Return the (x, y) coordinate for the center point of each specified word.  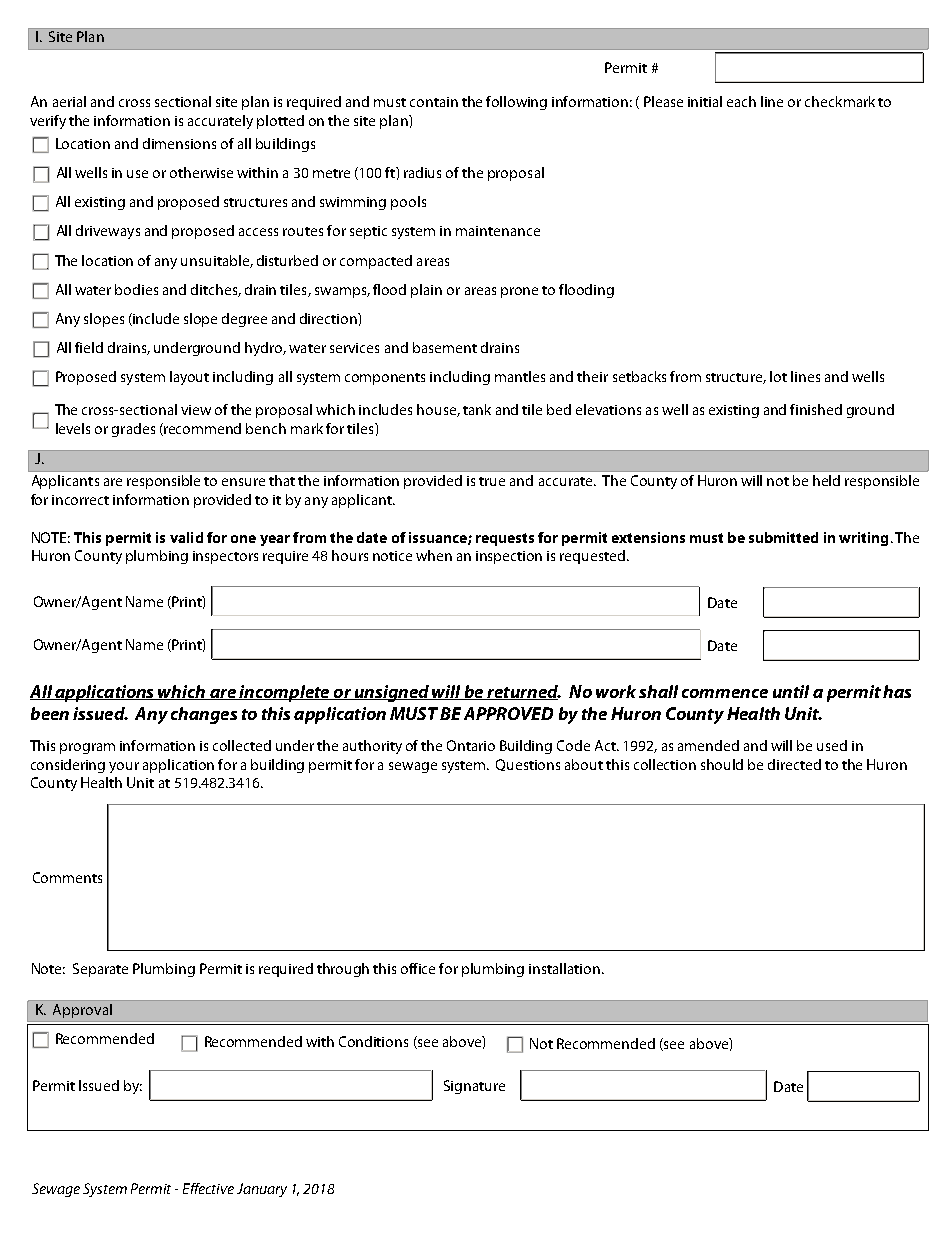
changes (204, 715)
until (791, 691)
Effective (208, 1188)
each (741, 101)
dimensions (179, 143)
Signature (474, 1087)
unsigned (391, 693)
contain (434, 102)
